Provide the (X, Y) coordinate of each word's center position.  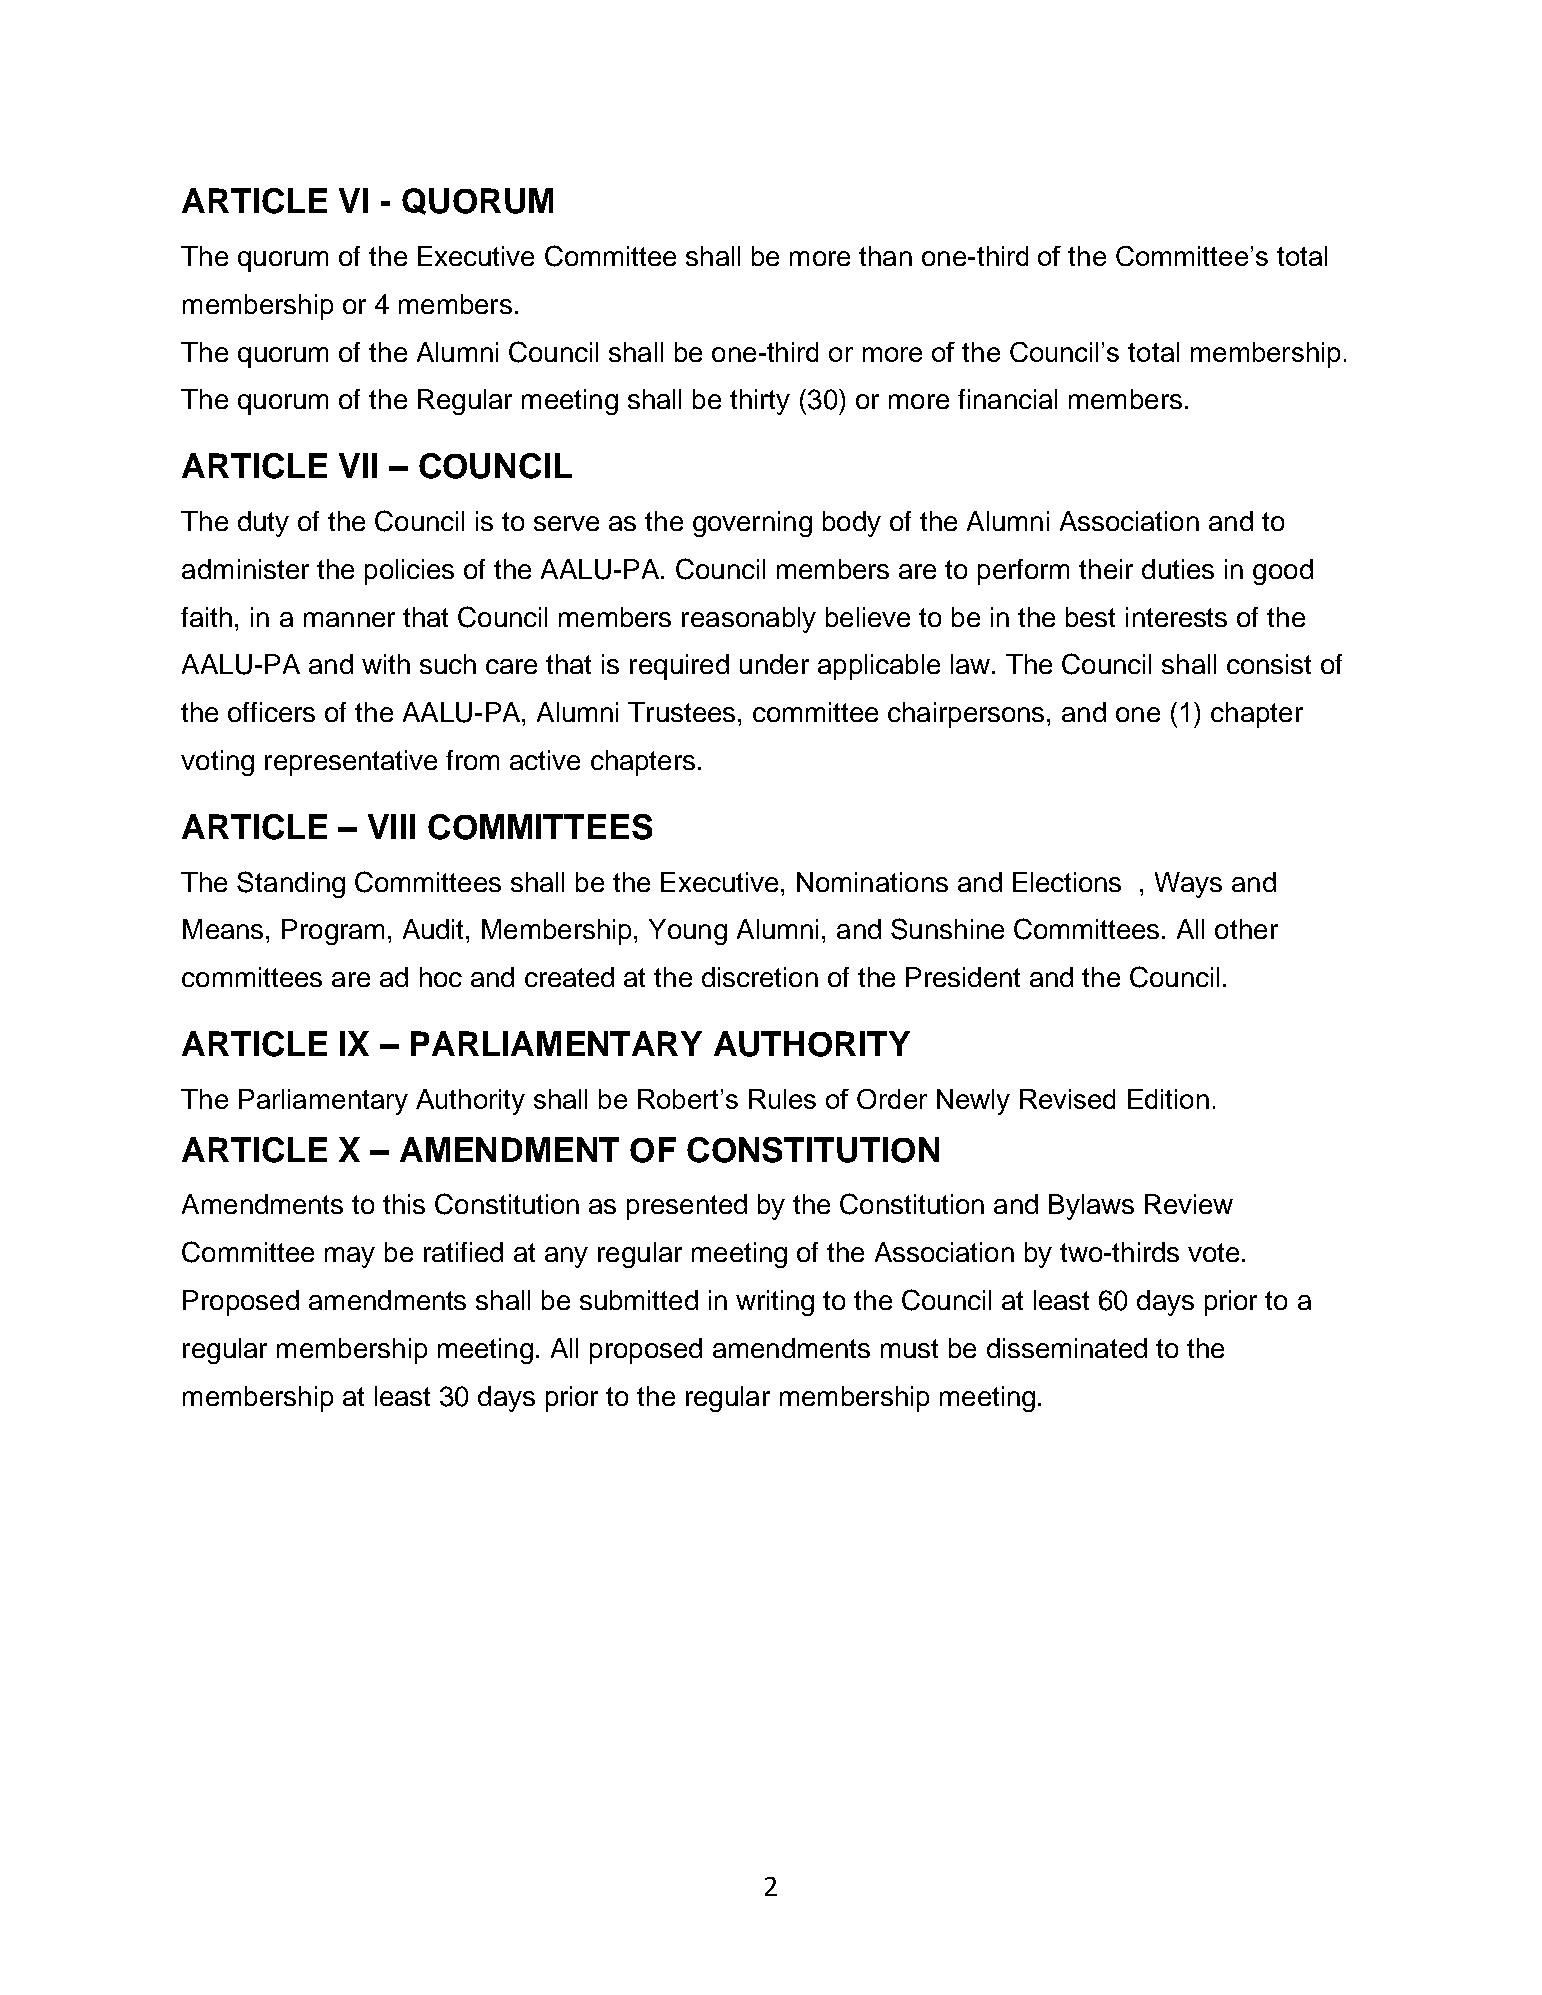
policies (409, 572)
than (885, 256)
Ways (1188, 885)
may (350, 1257)
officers (271, 712)
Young (688, 932)
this (404, 1204)
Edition (1168, 1099)
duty (263, 524)
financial (1007, 399)
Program (333, 932)
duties (1178, 569)
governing (752, 524)
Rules (782, 1099)
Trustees (681, 712)
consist (1269, 664)
